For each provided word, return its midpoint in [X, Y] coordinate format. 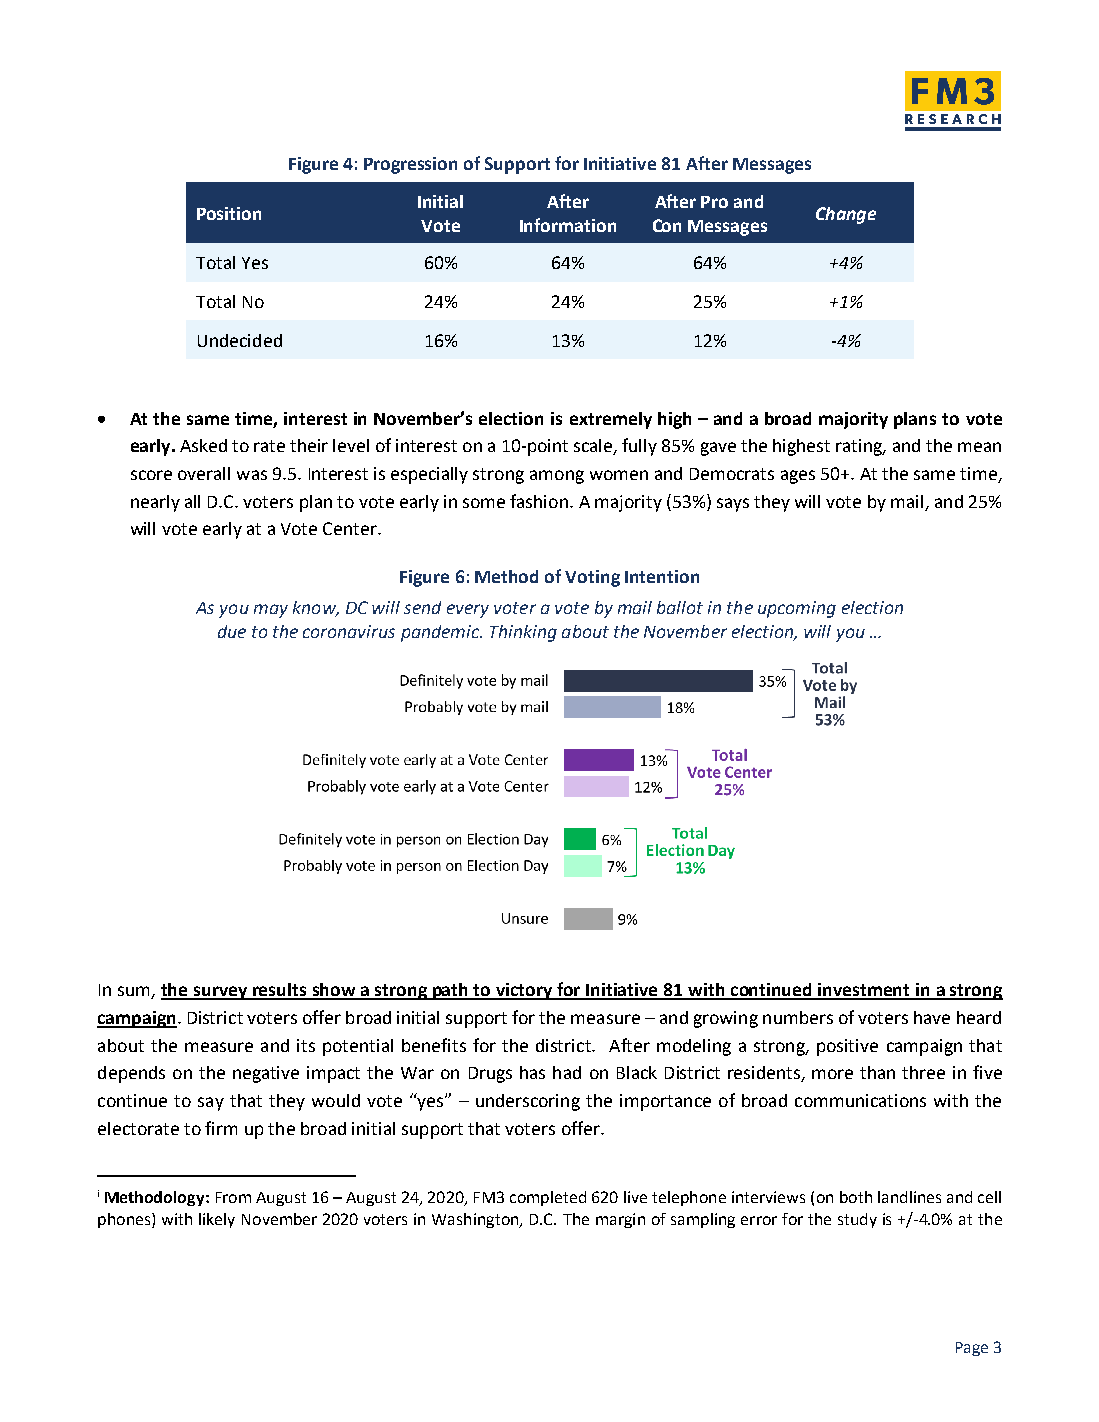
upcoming [797, 609]
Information [568, 225]
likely [217, 1220]
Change [846, 215]
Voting [592, 578]
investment [865, 991]
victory [524, 991]
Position [229, 213]
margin [620, 1220]
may [271, 611]
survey [220, 993]
